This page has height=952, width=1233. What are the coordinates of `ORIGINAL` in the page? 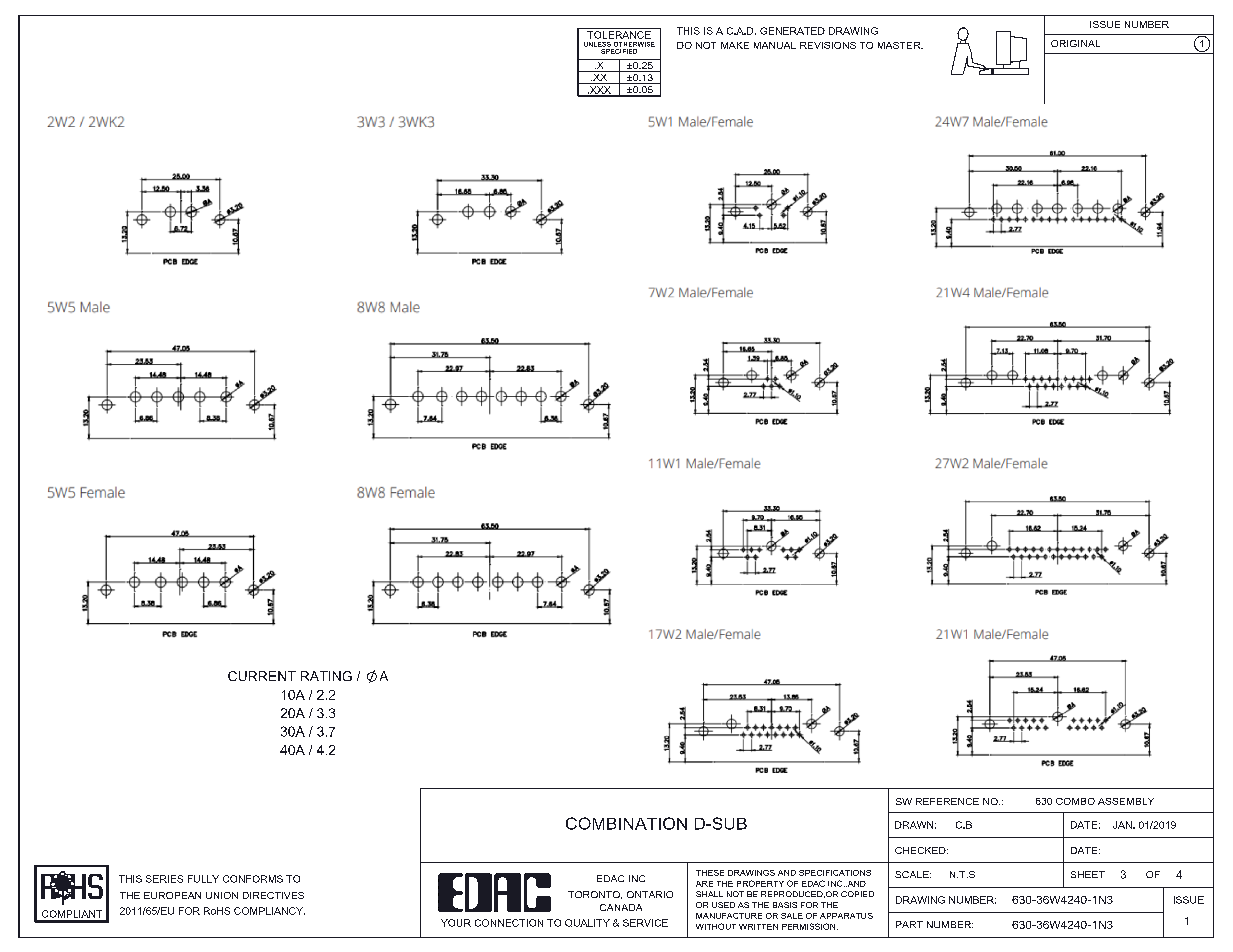 It's located at (1075, 43).
